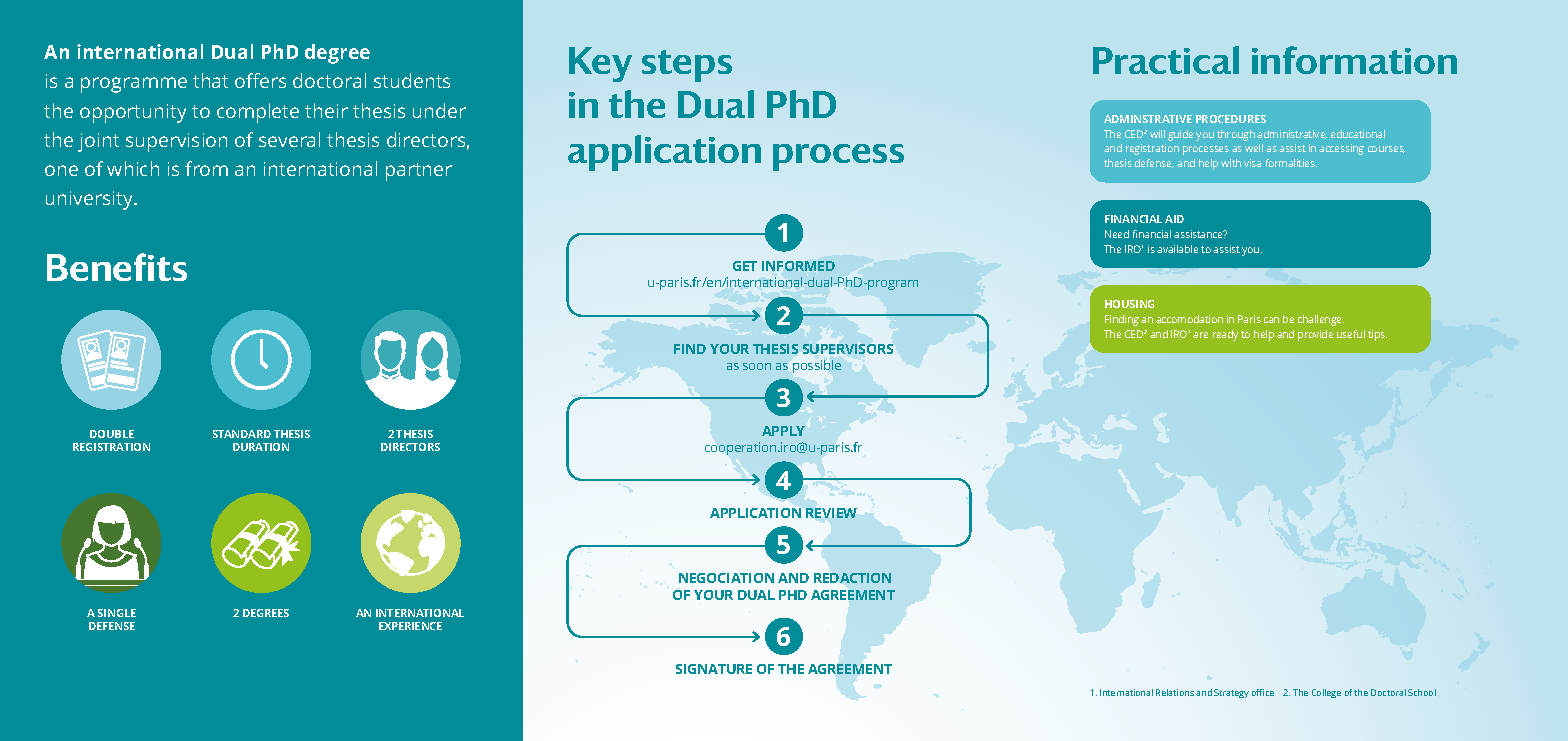 The image size is (1568, 741). Describe the element at coordinates (1166, 60) in the document. I see `Practical` at that location.
